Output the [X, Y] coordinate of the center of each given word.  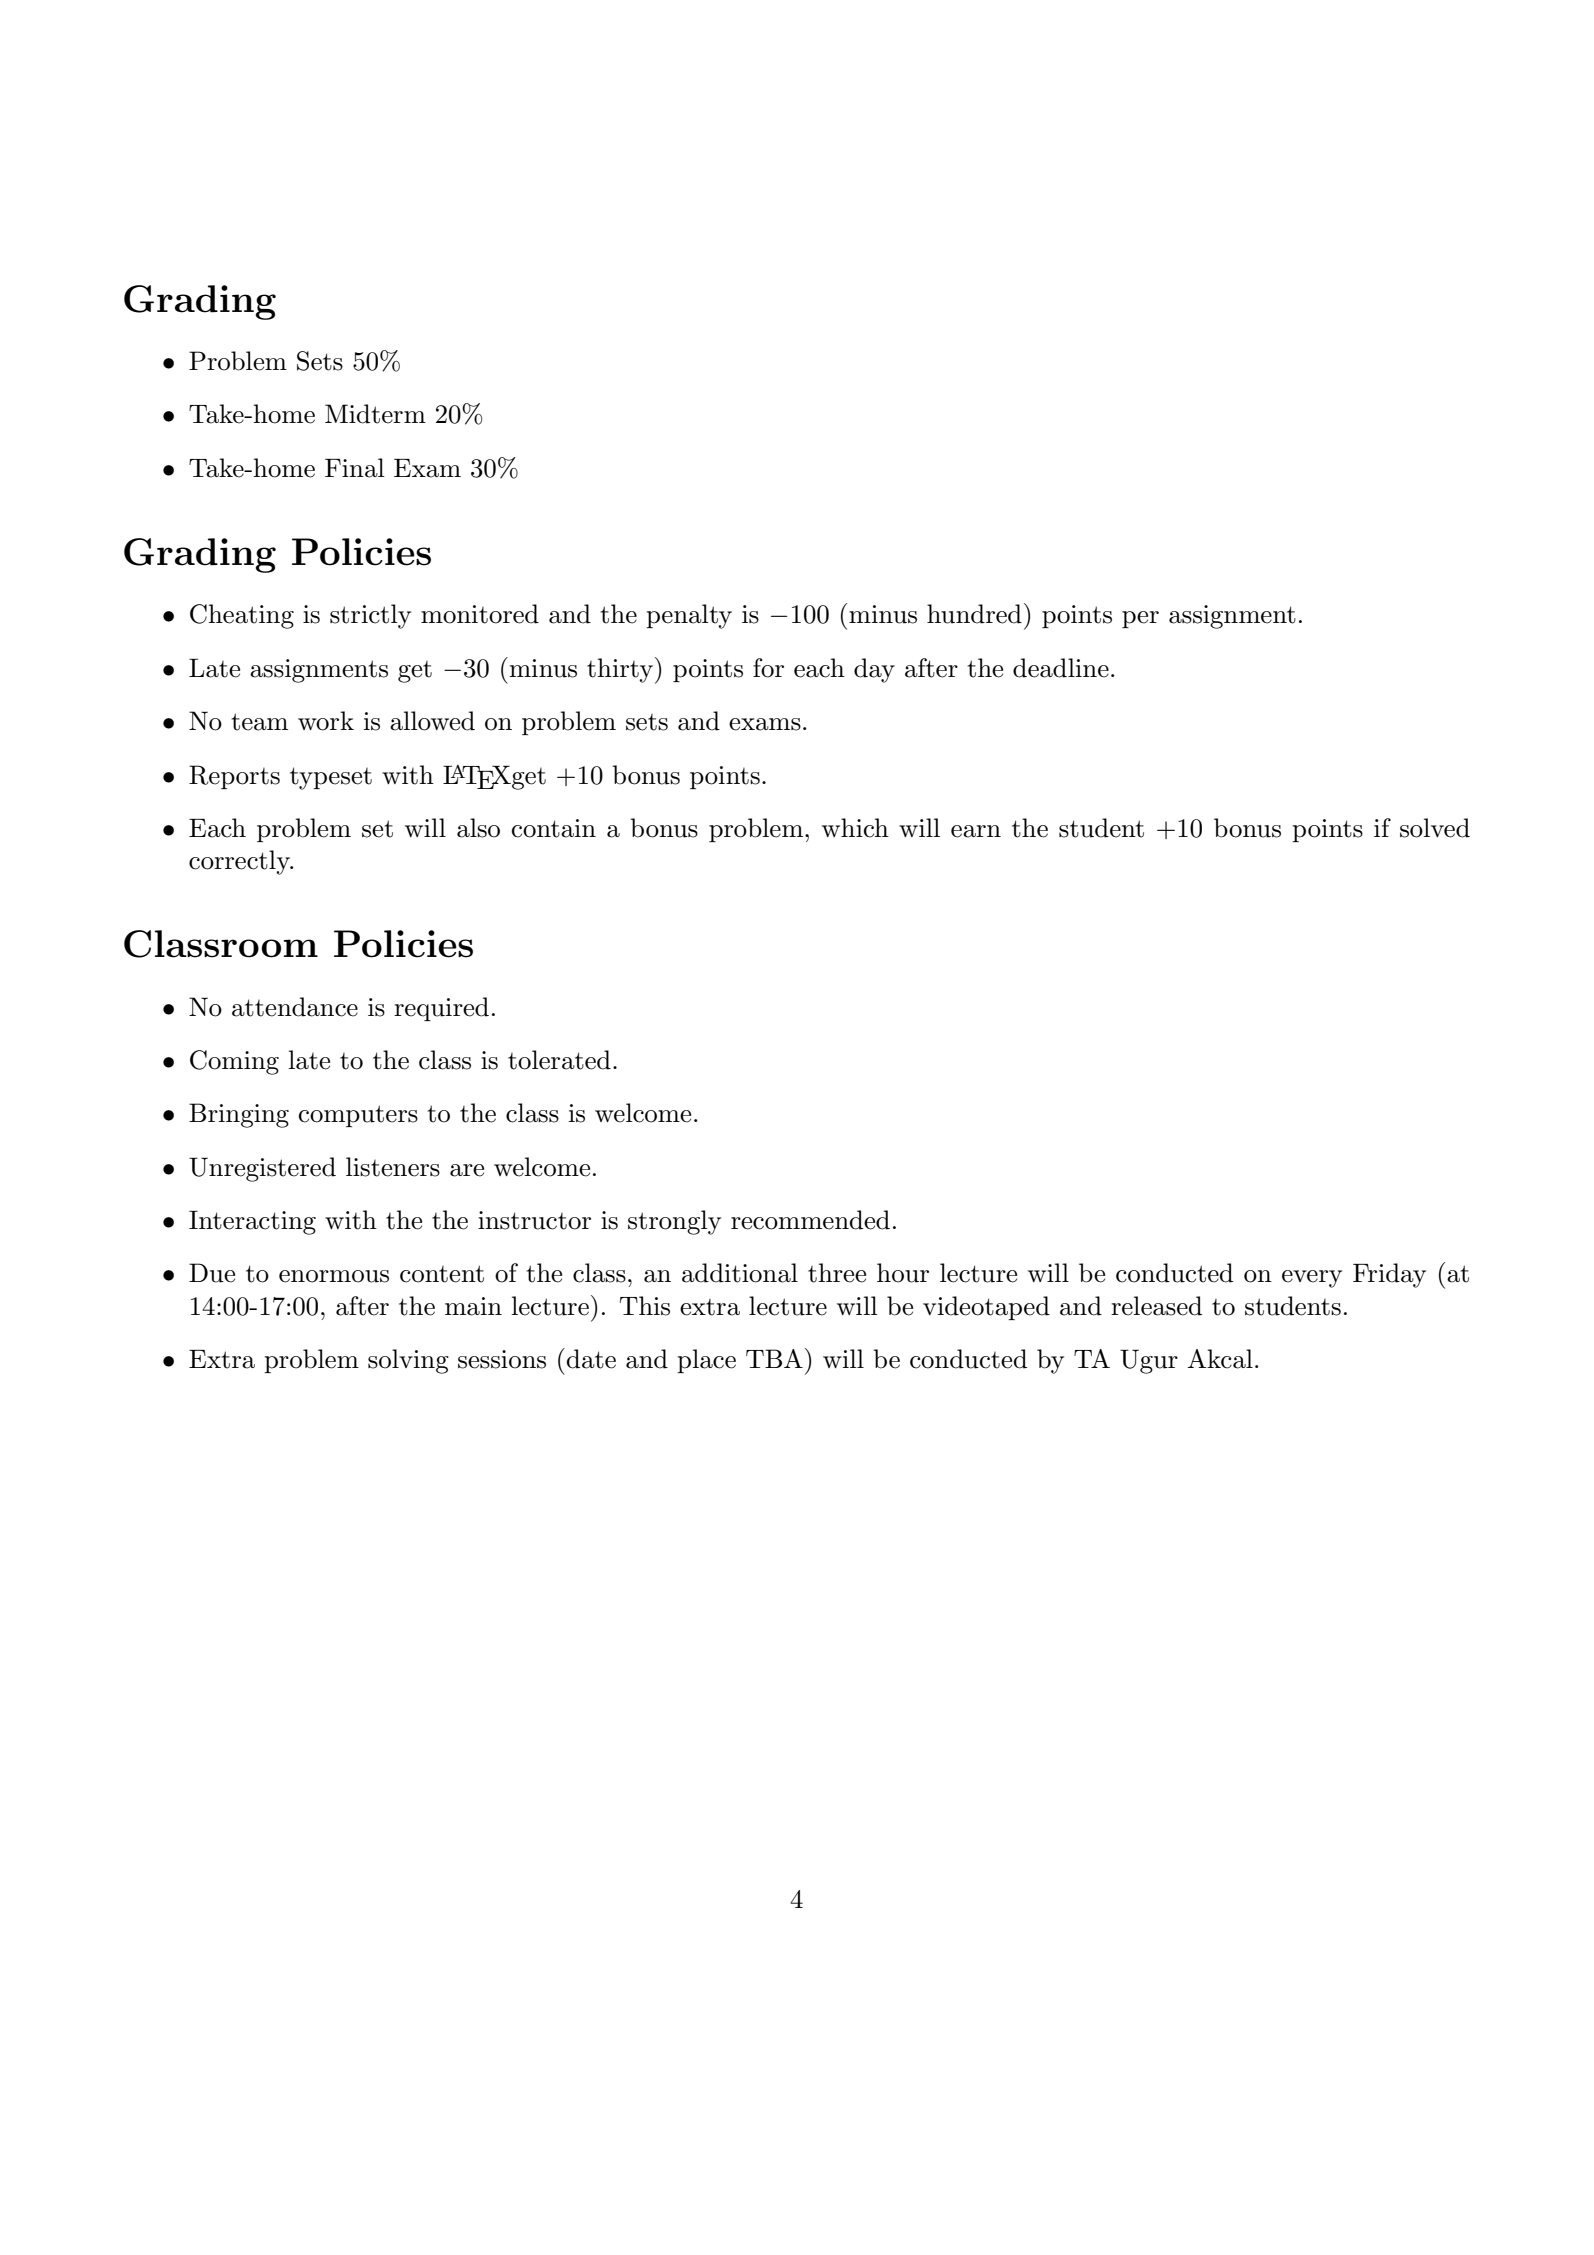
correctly [240, 862]
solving [408, 1361]
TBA [774, 1358]
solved [1435, 828]
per [1140, 619]
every [1312, 1279]
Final [355, 468]
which [855, 828]
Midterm [375, 414]
